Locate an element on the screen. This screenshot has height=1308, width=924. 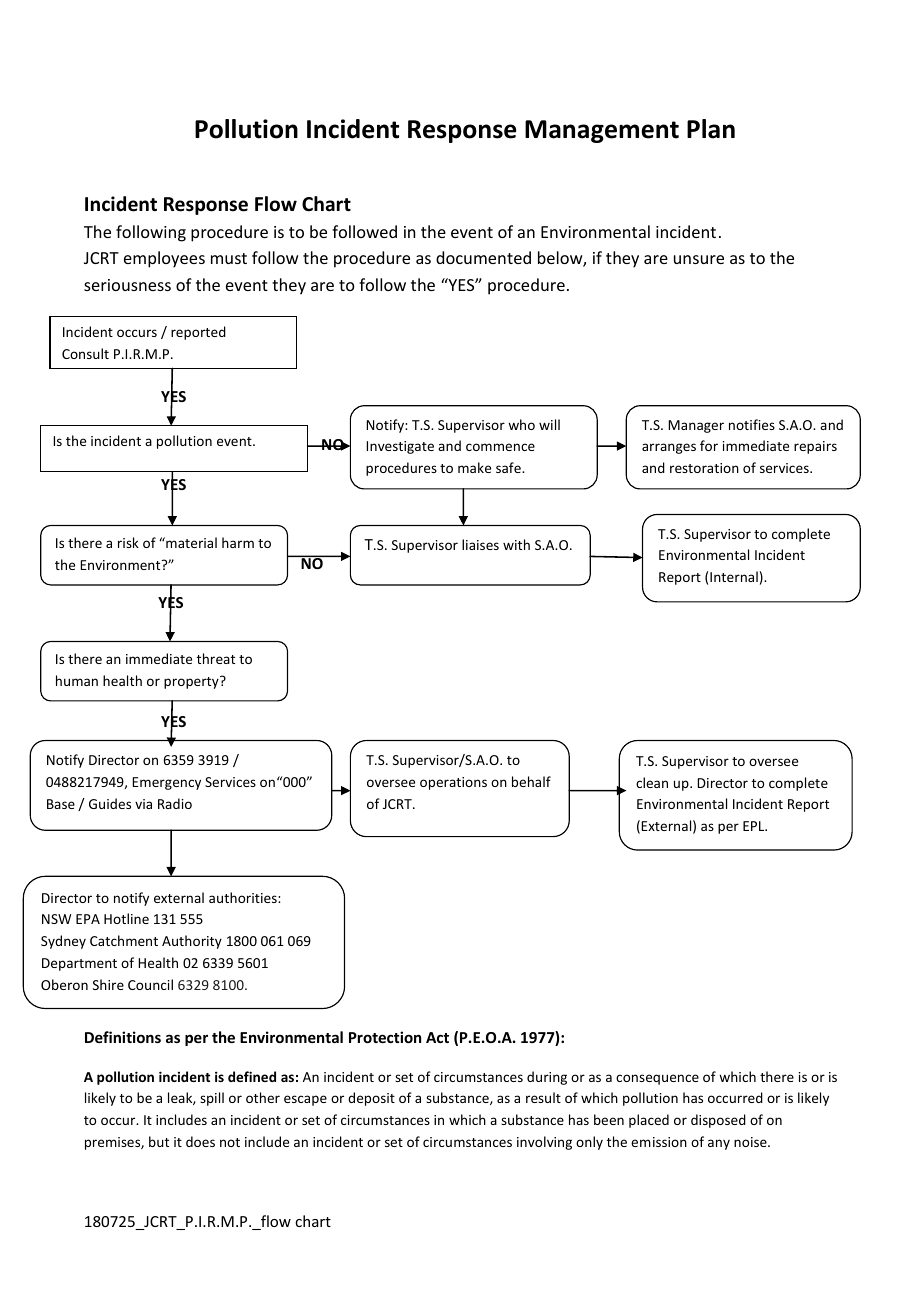
documented is located at coordinates (483, 257).
